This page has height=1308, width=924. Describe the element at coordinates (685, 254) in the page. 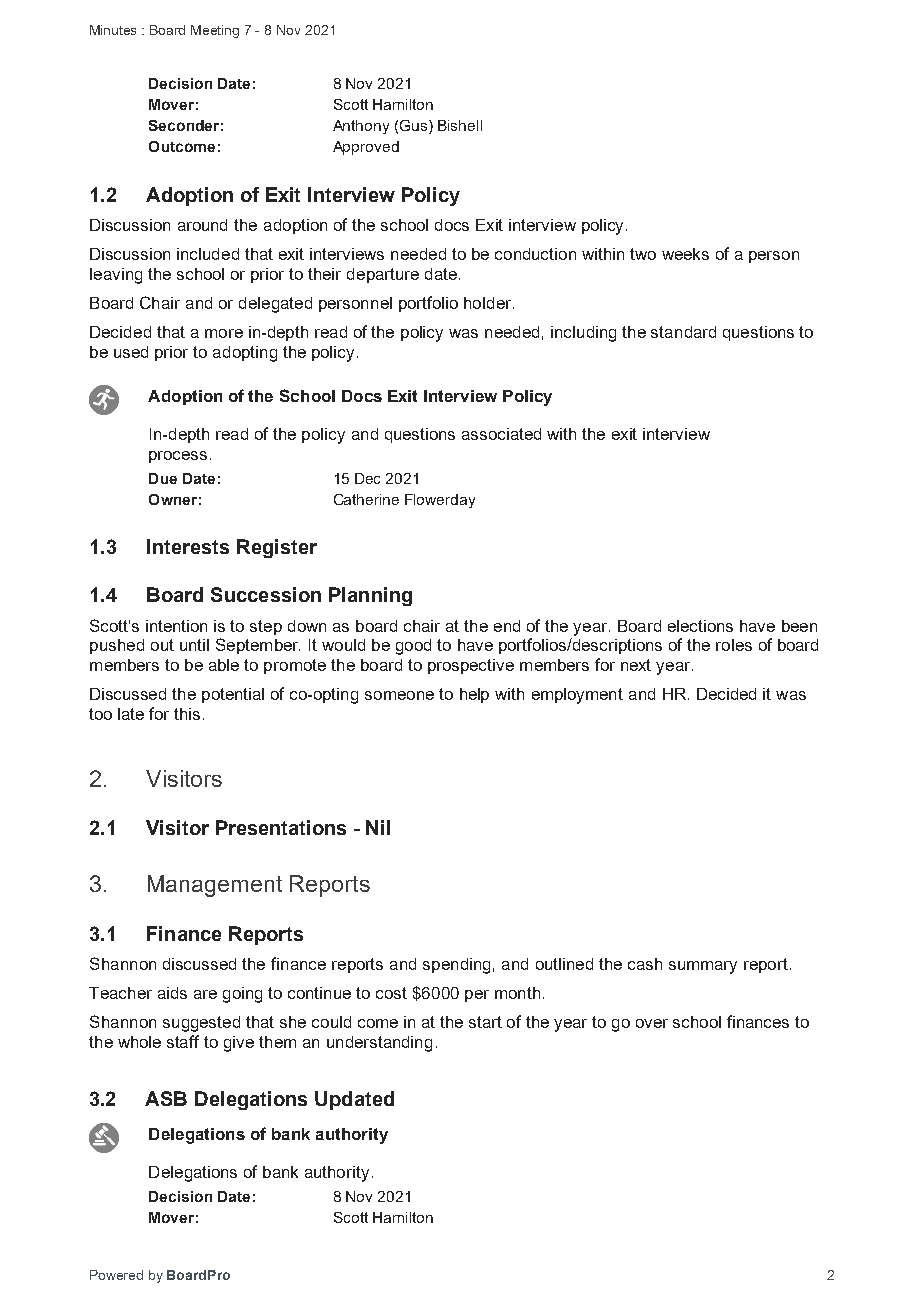

I see `weeks` at that location.
